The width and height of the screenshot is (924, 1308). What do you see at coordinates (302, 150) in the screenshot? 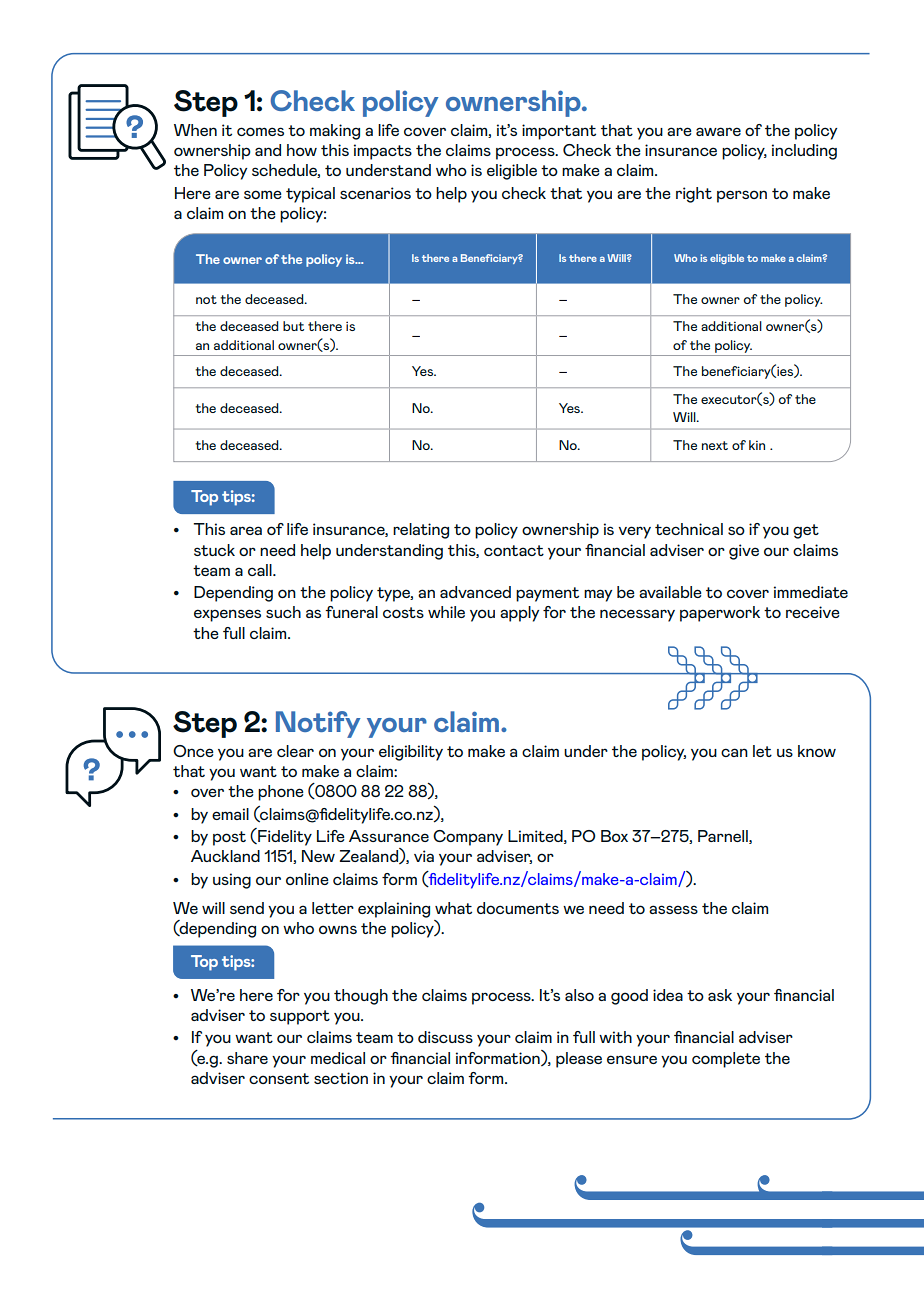
I see `how` at bounding box center [302, 150].
